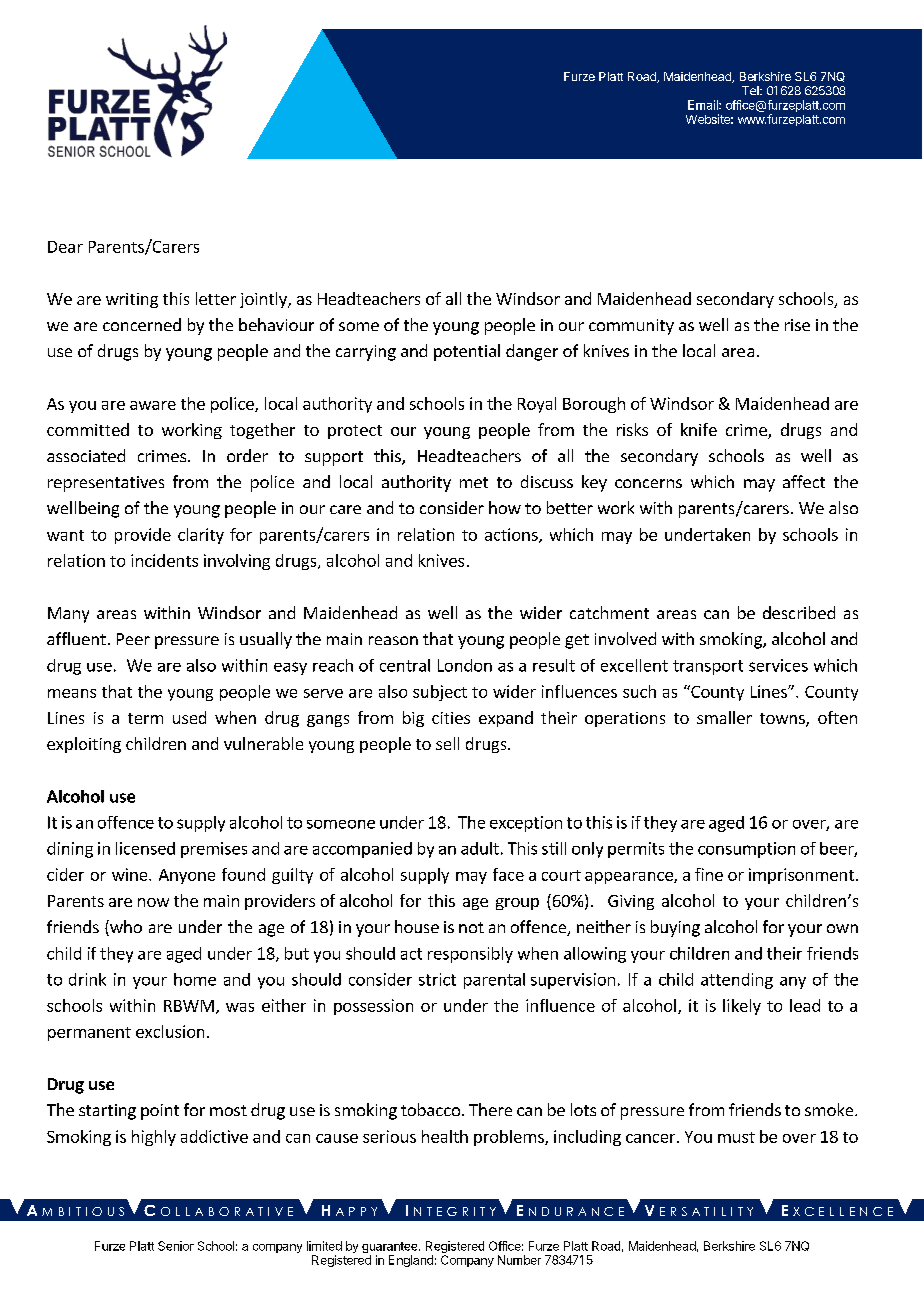 This image has height=1308, width=924. What do you see at coordinates (106, 484) in the image?
I see `representatives` at bounding box center [106, 484].
